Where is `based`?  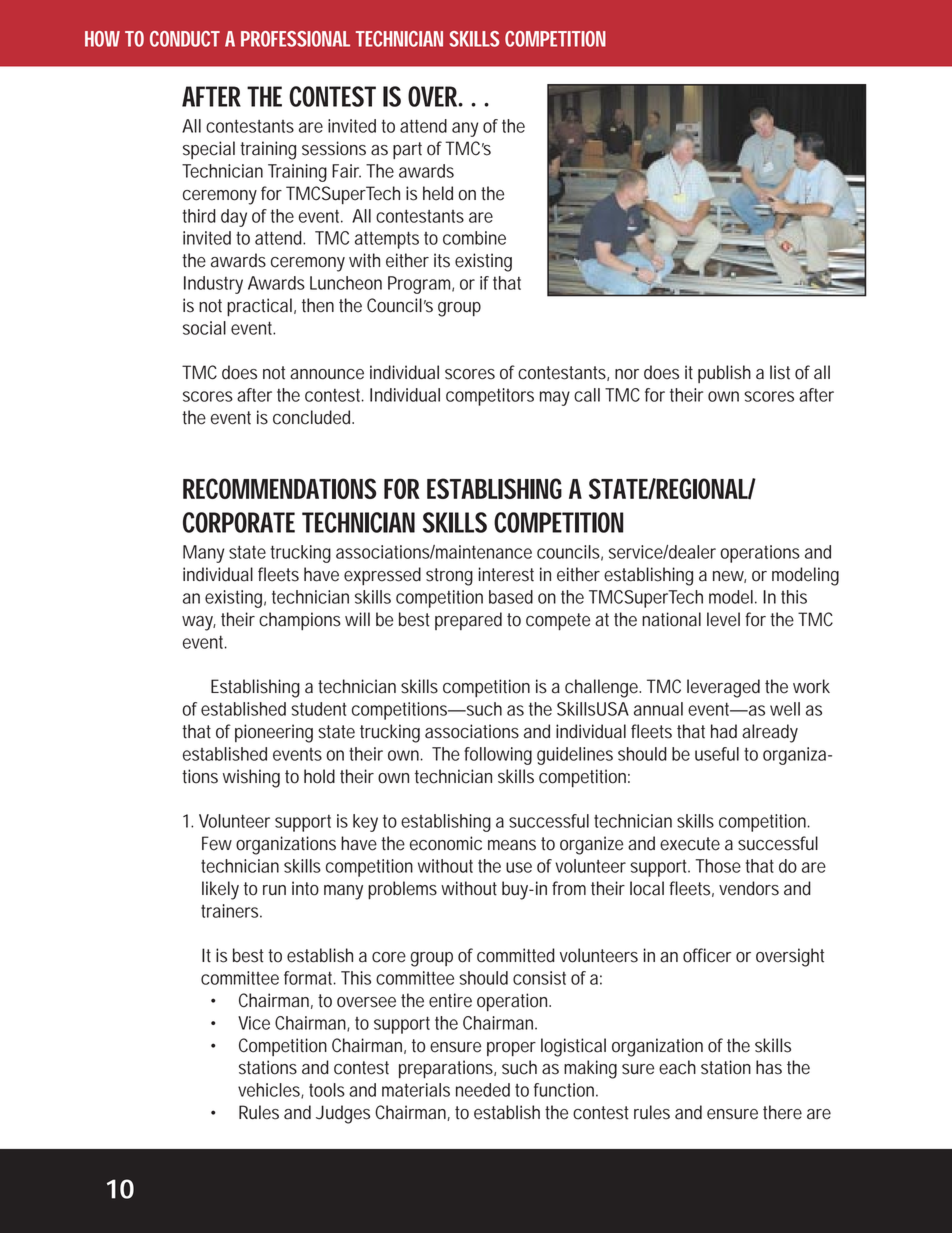
based is located at coordinates (511, 597).
